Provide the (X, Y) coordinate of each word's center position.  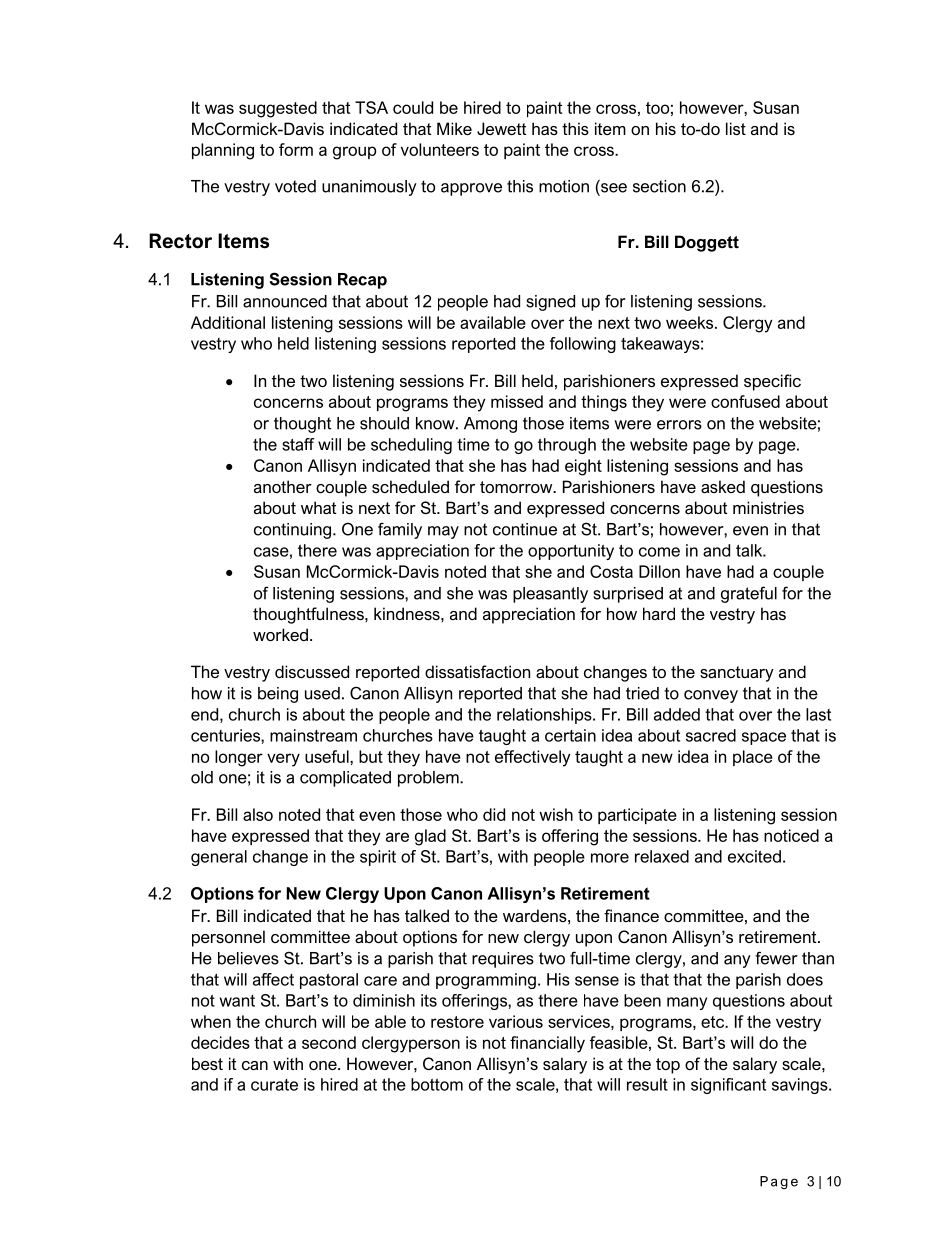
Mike (454, 128)
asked (723, 486)
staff (298, 444)
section (659, 186)
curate (274, 1085)
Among (490, 425)
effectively (533, 758)
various (516, 1021)
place (753, 758)
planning (223, 151)
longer (239, 758)
